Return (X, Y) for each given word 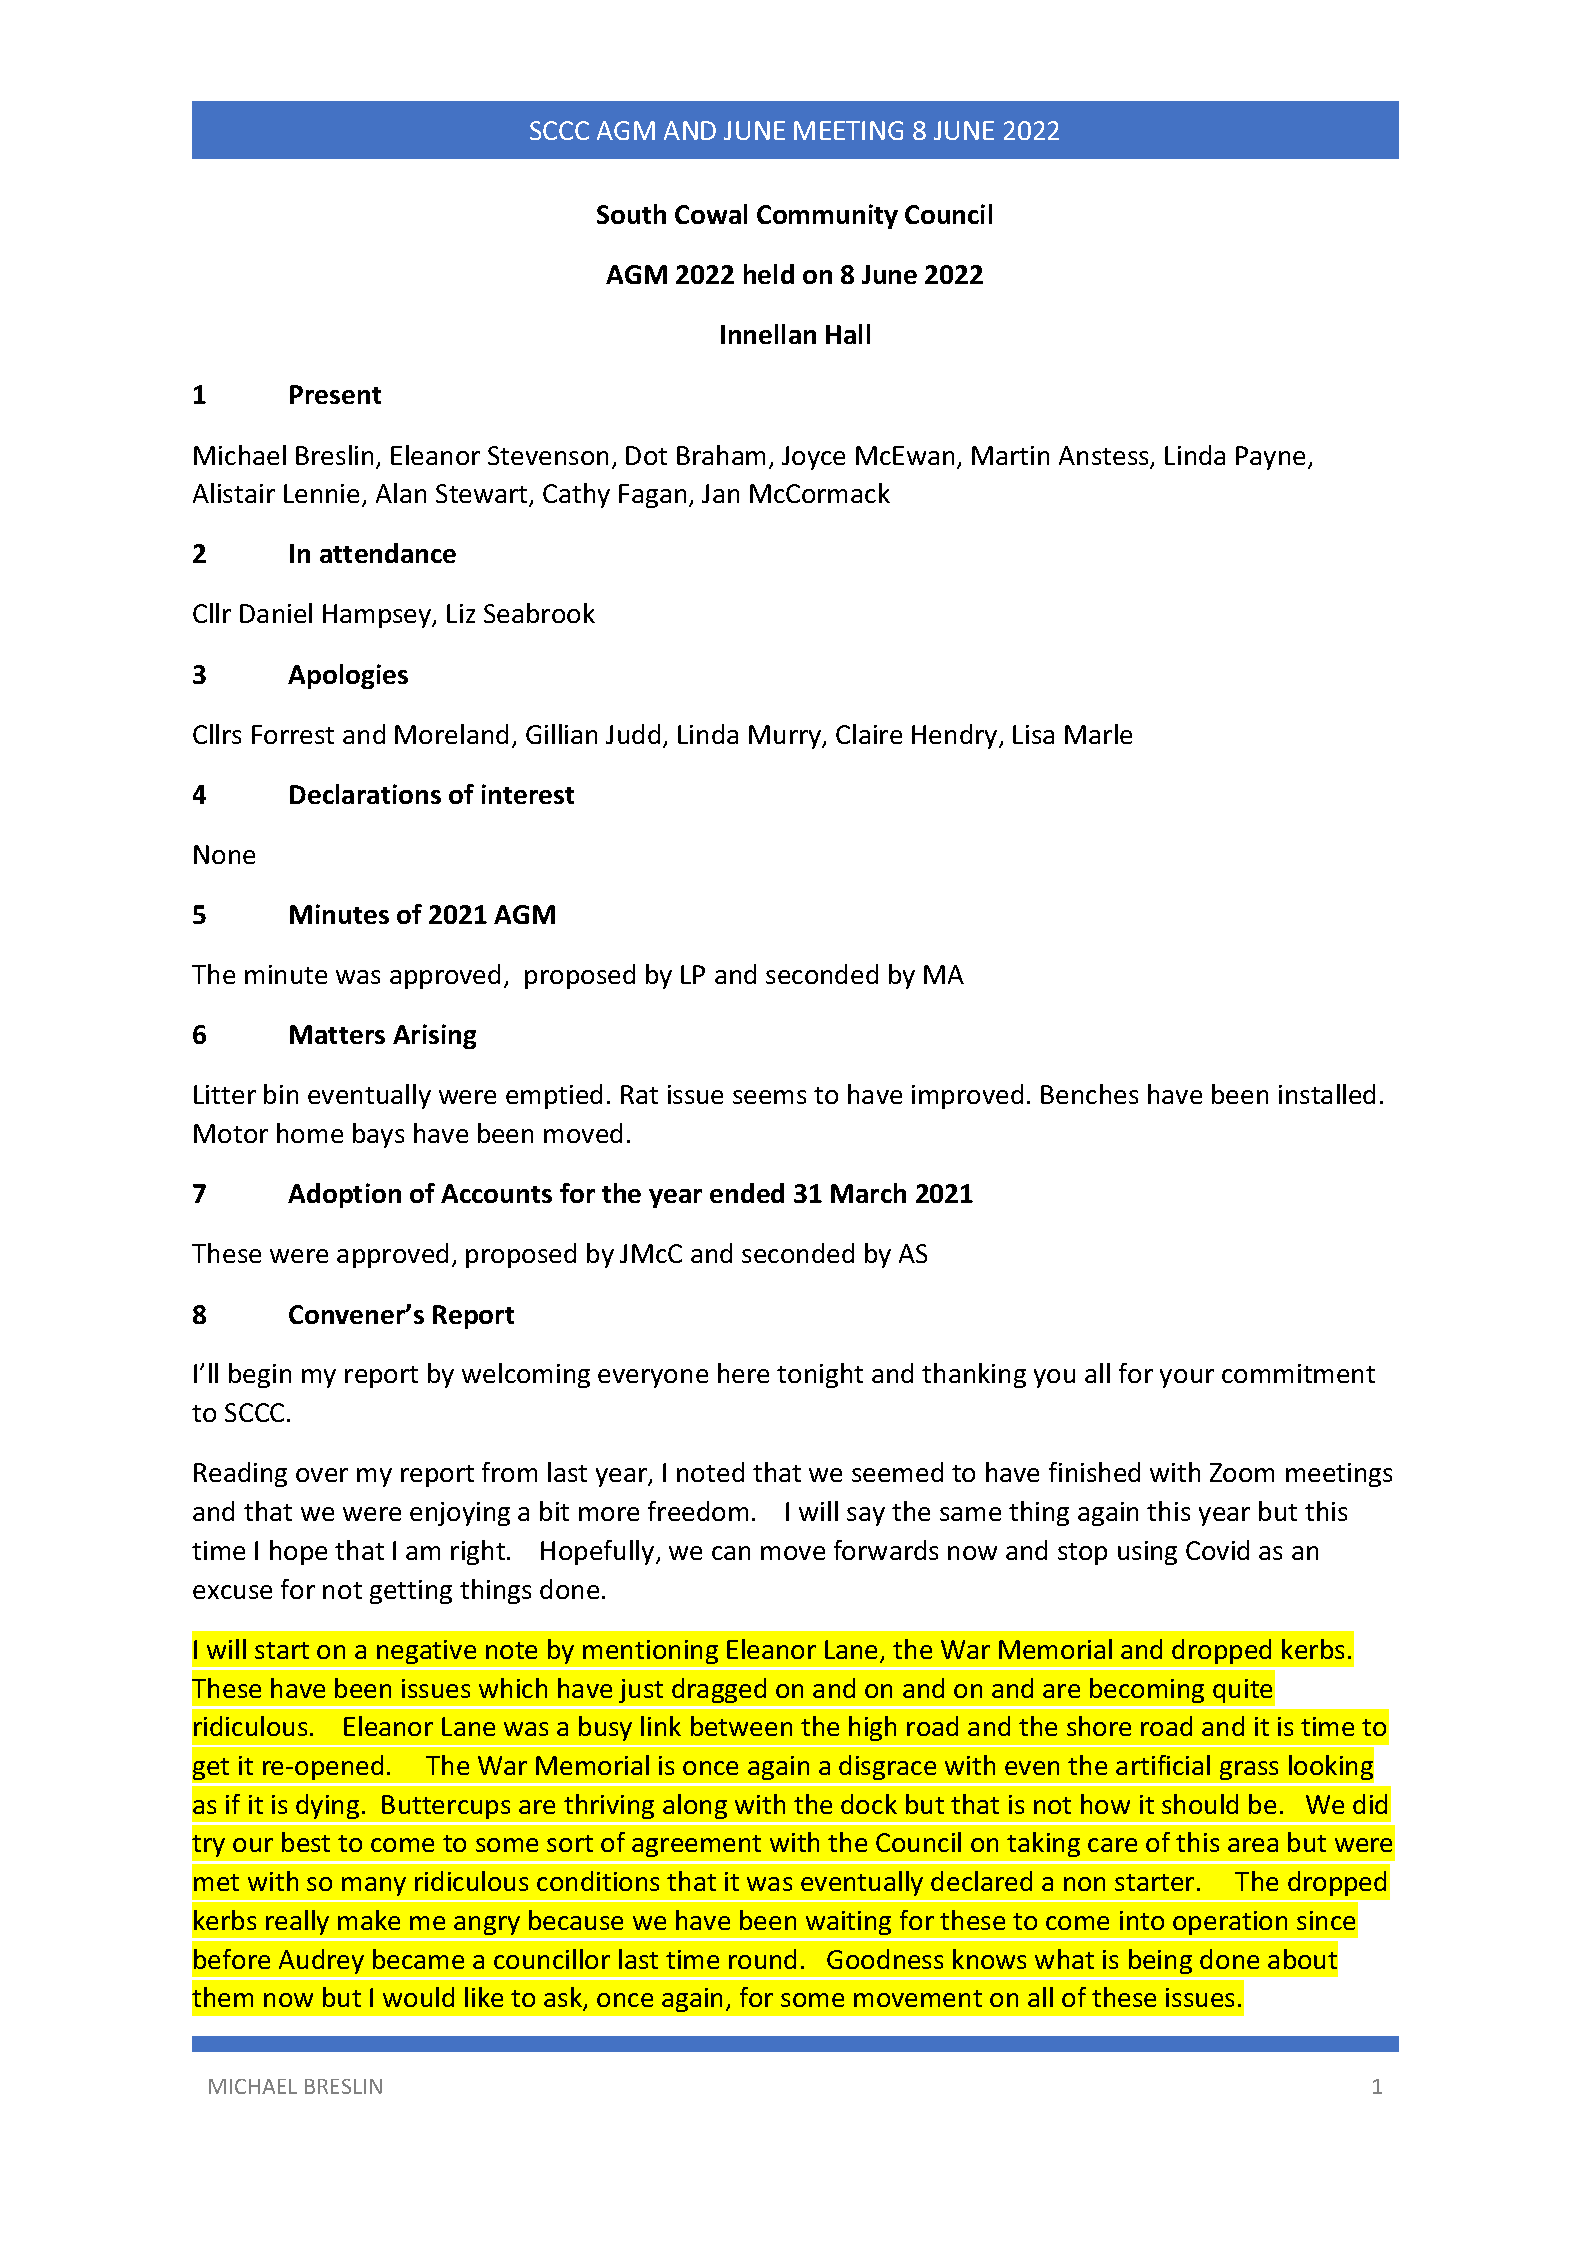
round (762, 1959)
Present (335, 394)
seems (769, 1097)
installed (1327, 1094)
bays (378, 1135)
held (769, 274)
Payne (1270, 458)
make (369, 1920)
